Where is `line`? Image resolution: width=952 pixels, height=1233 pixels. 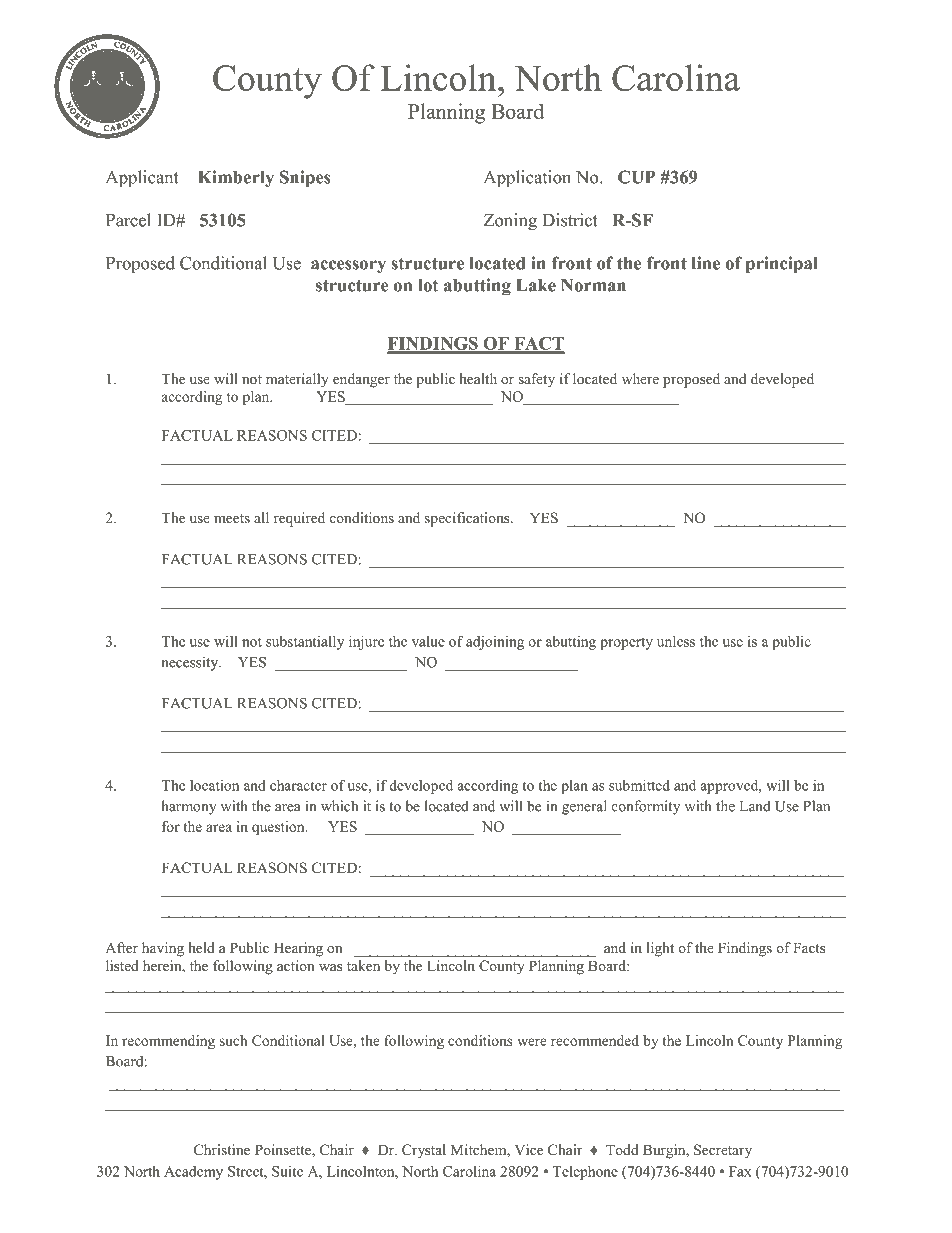
line is located at coordinates (706, 263).
